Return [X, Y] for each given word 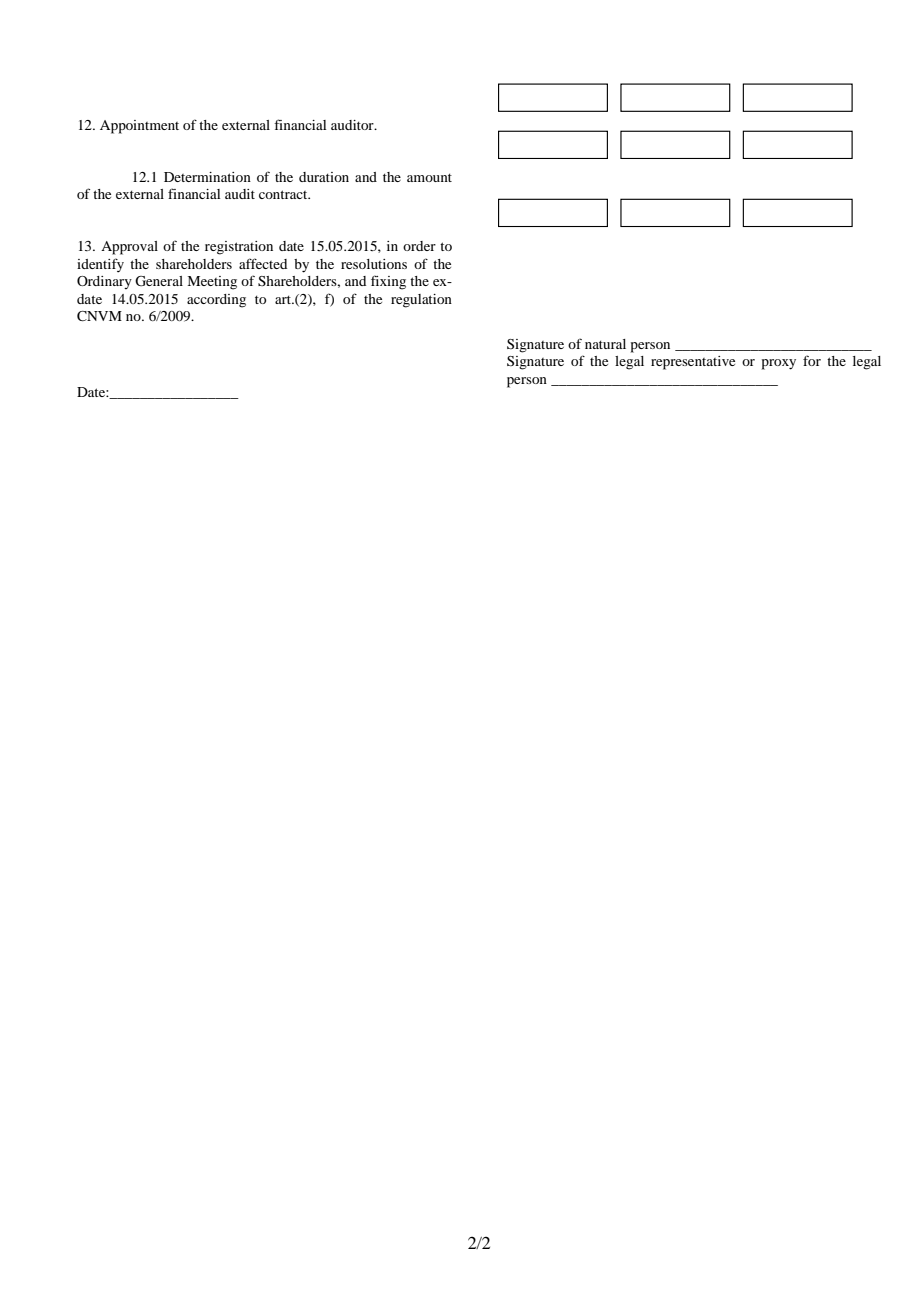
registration [239, 248]
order [419, 246]
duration [324, 177]
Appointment [139, 127]
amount [429, 177]
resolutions [374, 264]
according [216, 301]
